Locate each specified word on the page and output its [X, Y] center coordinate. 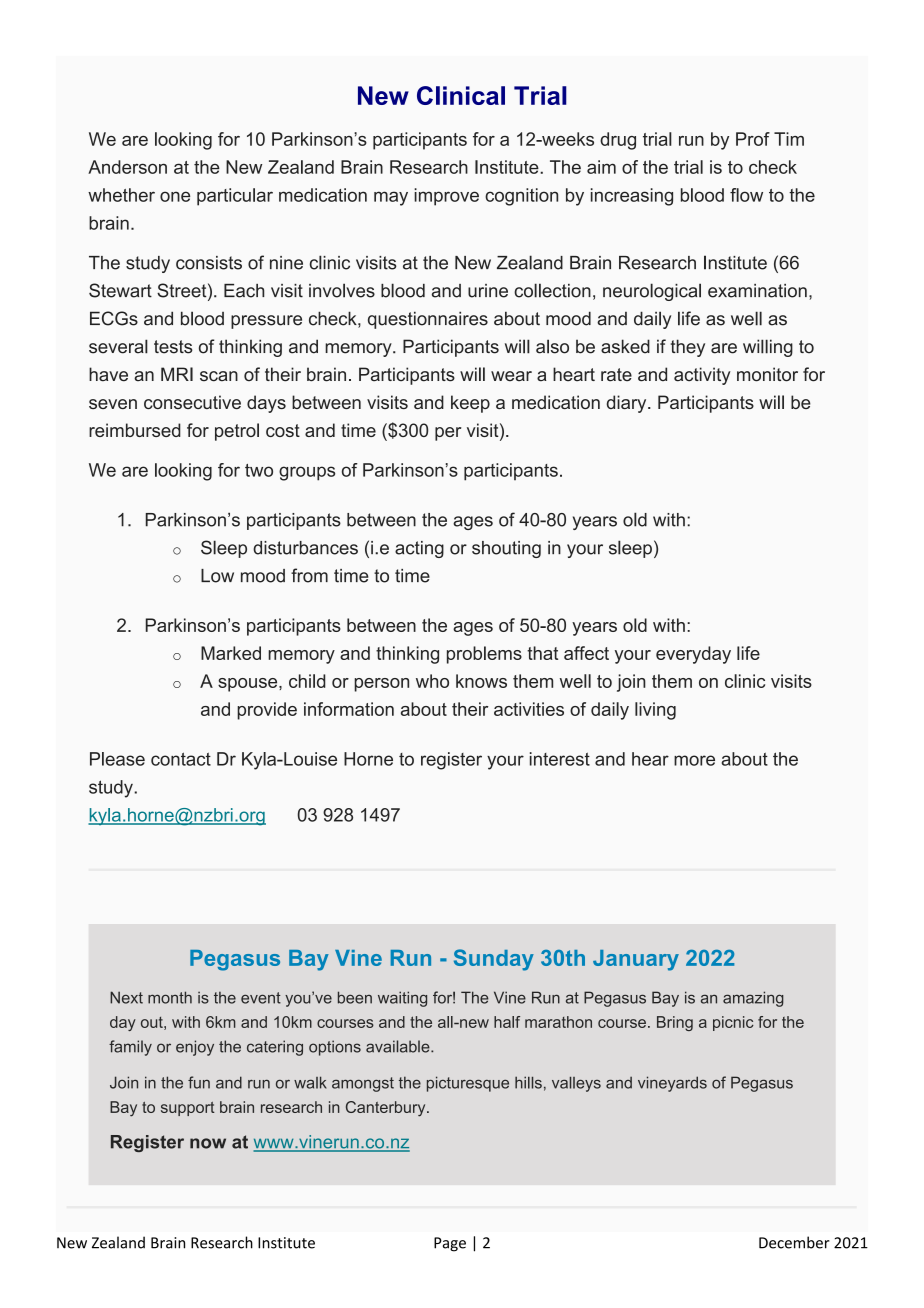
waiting [402, 999]
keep [470, 404]
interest [560, 759]
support [188, 1109]
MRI [177, 374]
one [175, 196]
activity [702, 376]
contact [181, 759]
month [170, 997]
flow [746, 195]
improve [446, 197]
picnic [733, 1023]
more [694, 760]
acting [419, 549]
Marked [231, 653]
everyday [693, 655]
